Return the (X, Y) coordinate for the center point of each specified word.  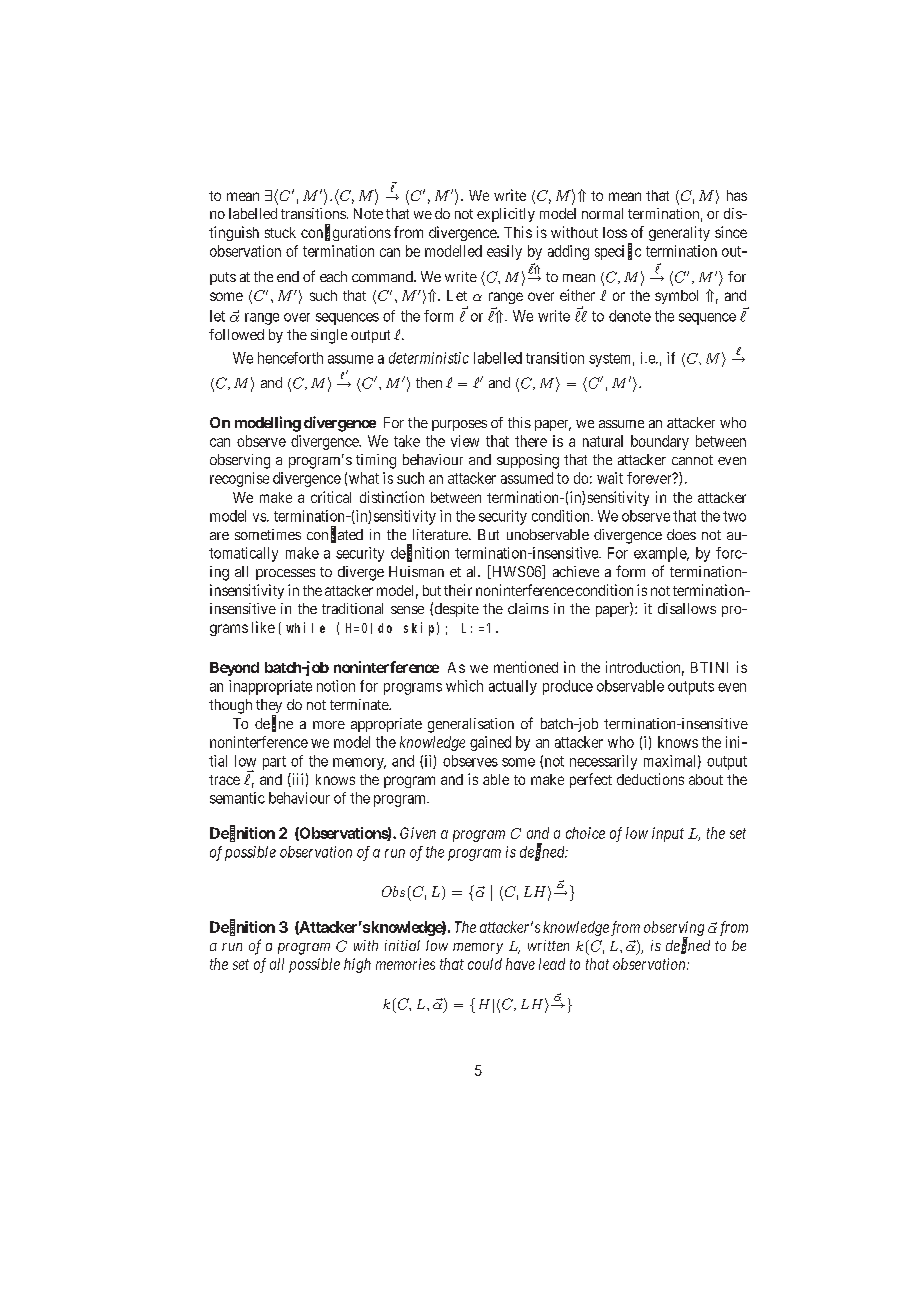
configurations (346, 233)
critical (331, 497)
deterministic (429, 358)
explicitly (506, 215)
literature (441, 534)
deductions (650, 779)
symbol (676, 297)
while (305, 627)
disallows (687, 608)
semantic (237, 798)
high (357, 965)
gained (490, 743)
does (681, 534)
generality (679, 233)
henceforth (290, 358)
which (464, 686)
